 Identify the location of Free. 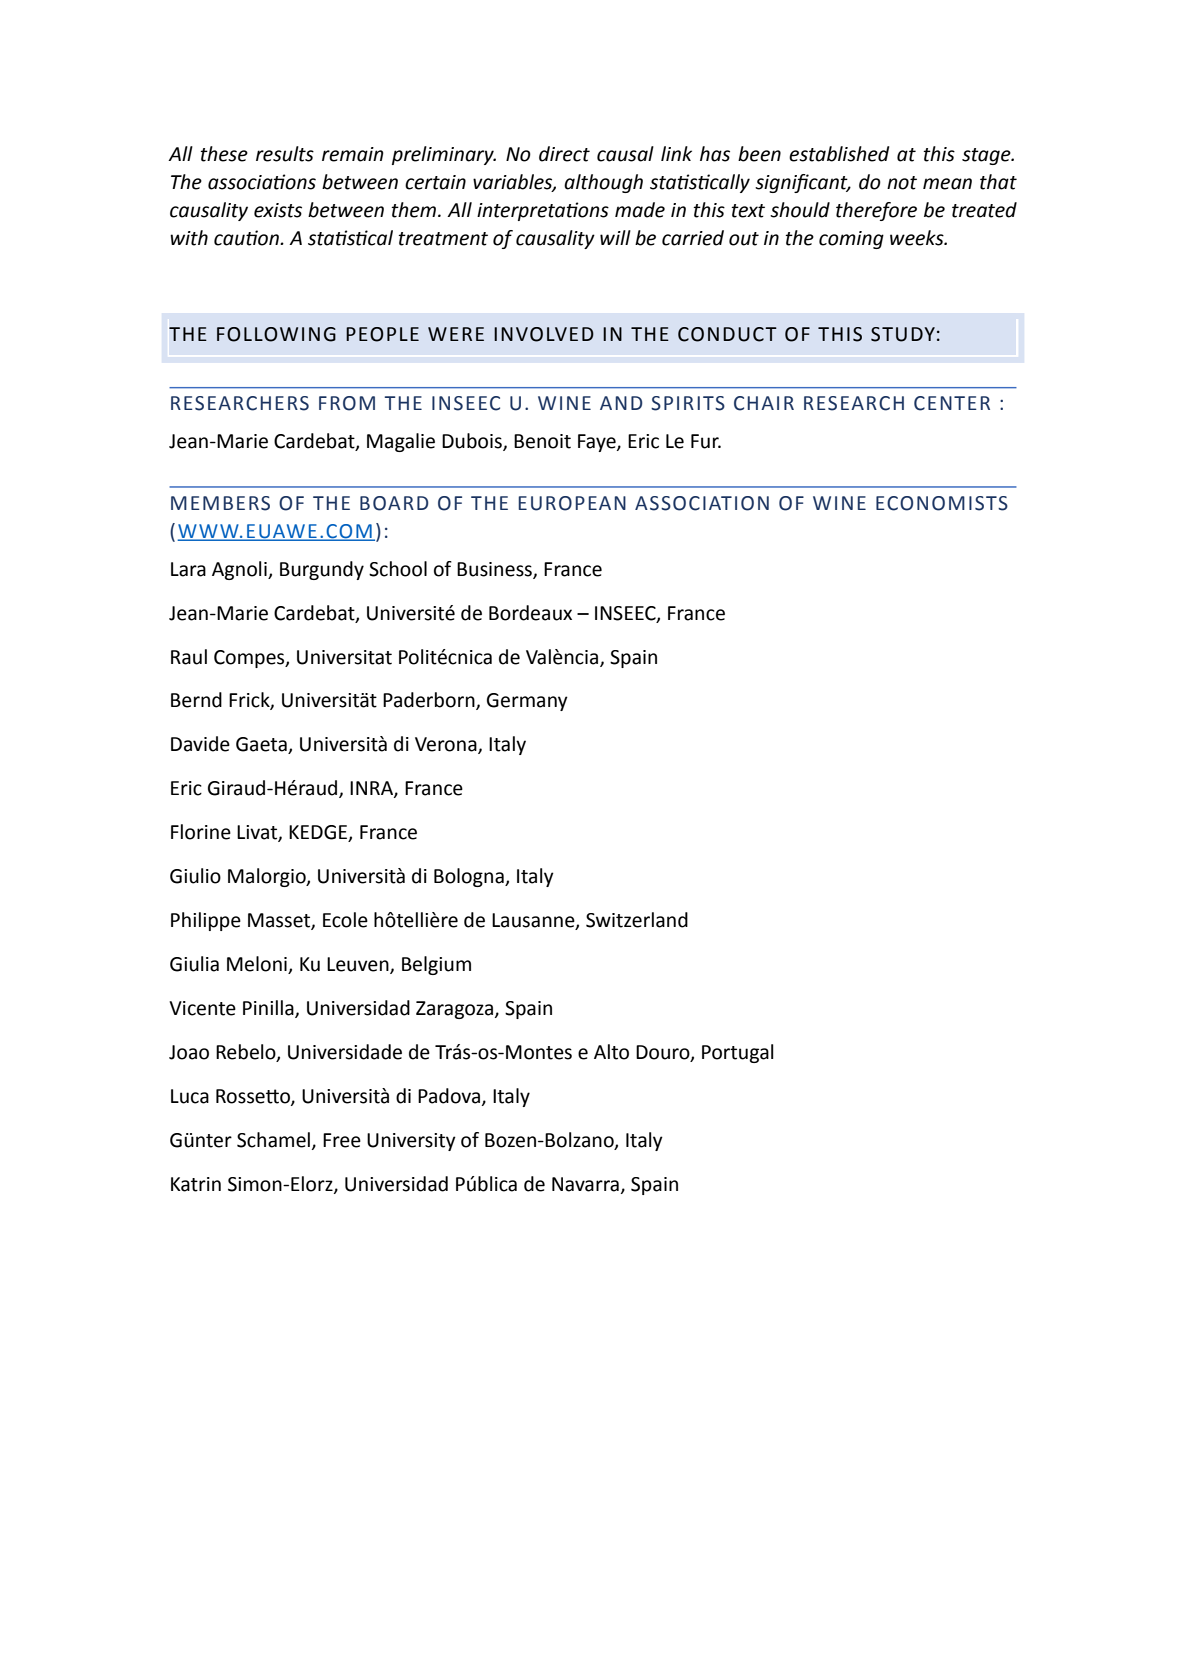
(342, 1140).
